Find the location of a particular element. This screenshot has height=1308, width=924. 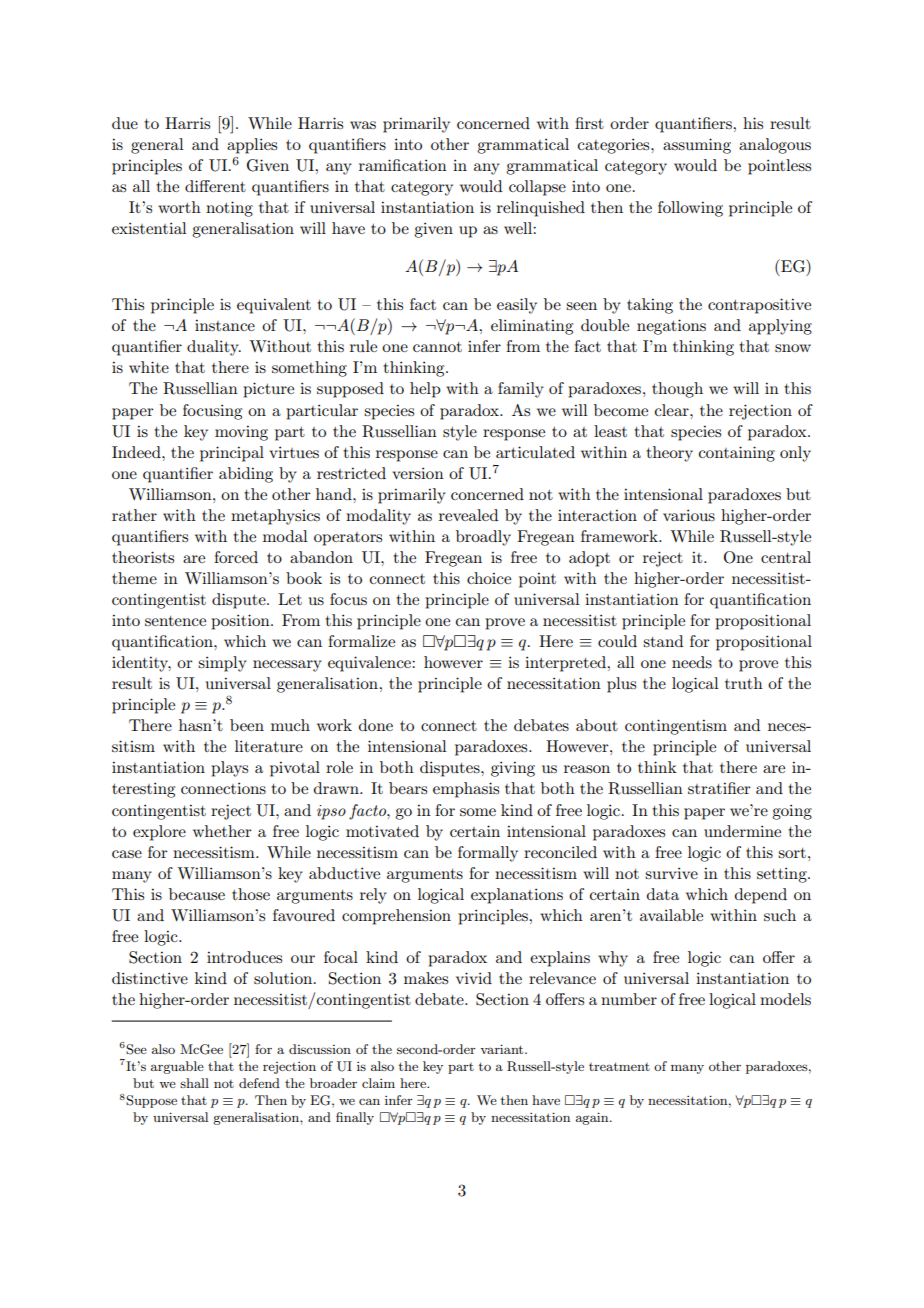

different is located at coordinates (215, 186).
